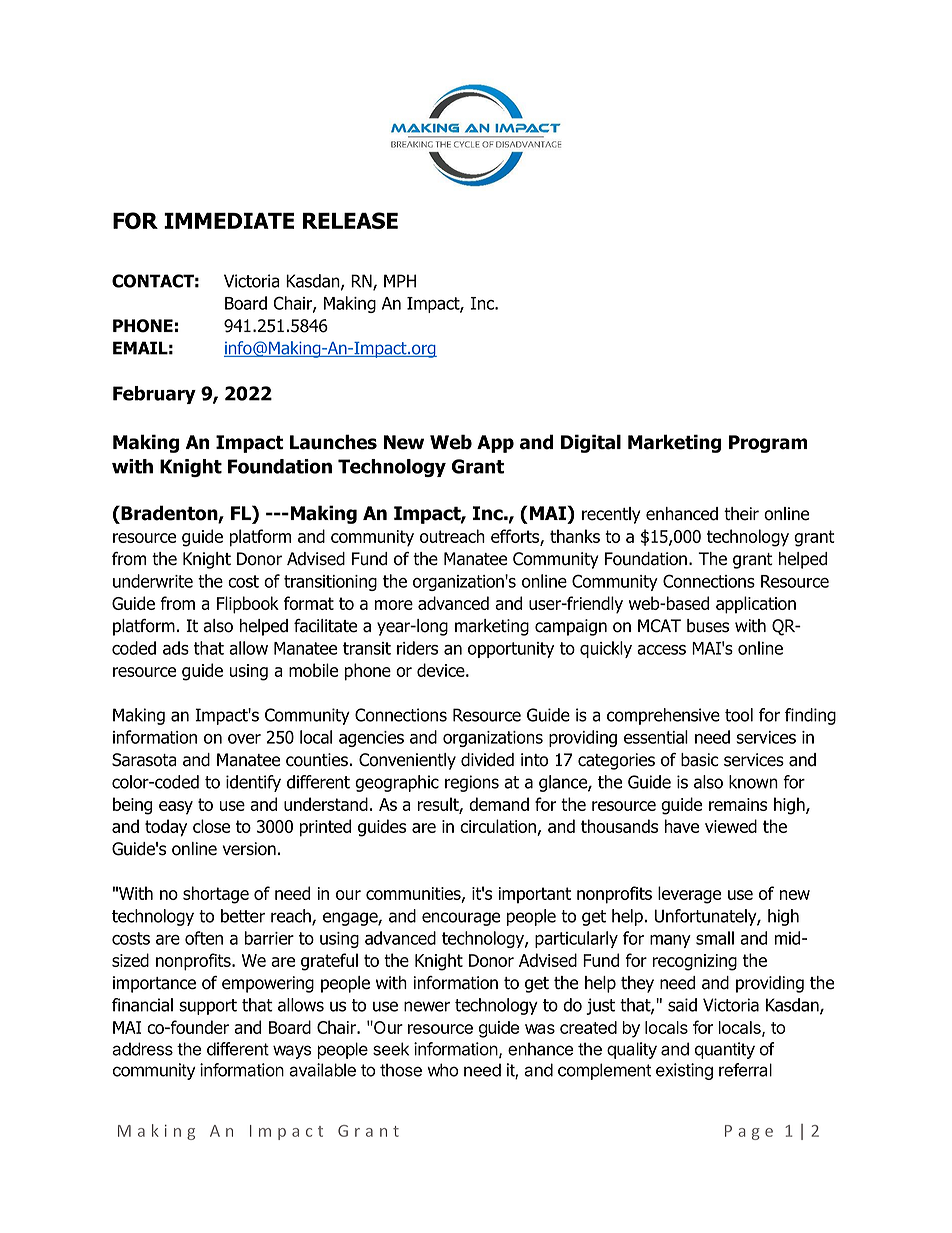 The image size is (952, 1233). What do you see at coordinates (725, 1050) in the page?
I see `quantity` at bounding box center [725, 1050].
